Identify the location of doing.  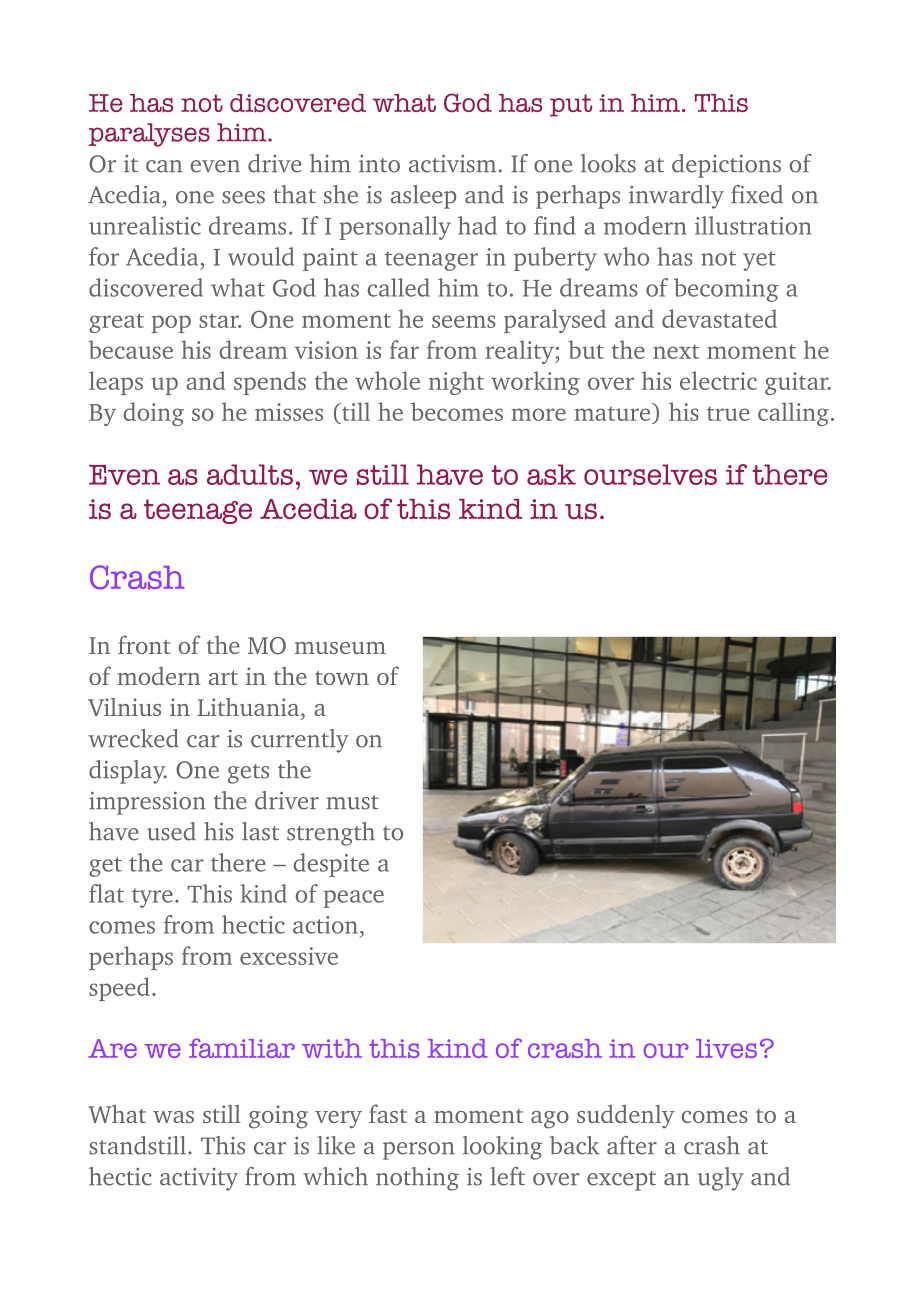
(153, 414).
